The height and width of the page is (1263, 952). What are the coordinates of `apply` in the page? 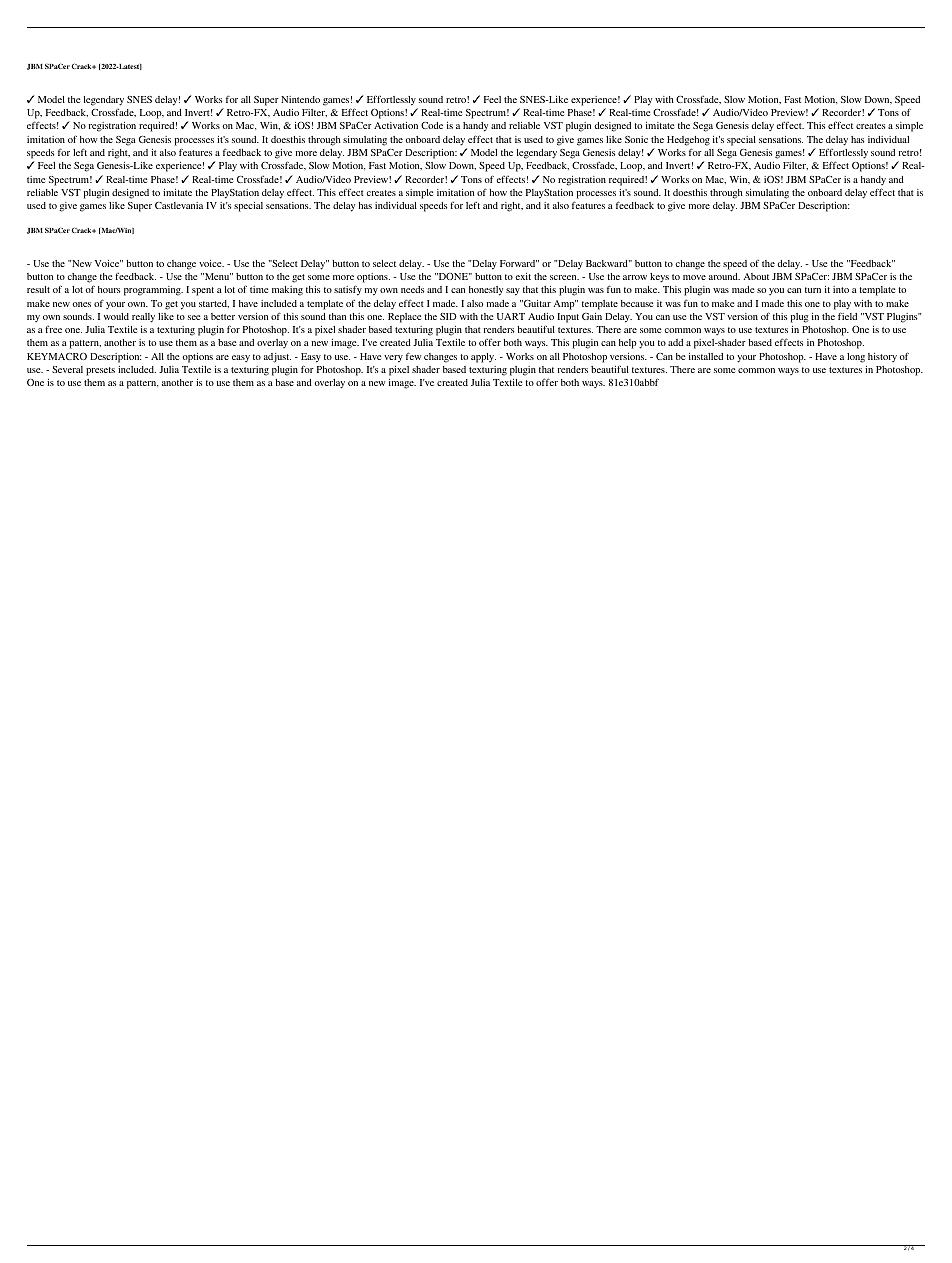 It's located at (483, 358).
